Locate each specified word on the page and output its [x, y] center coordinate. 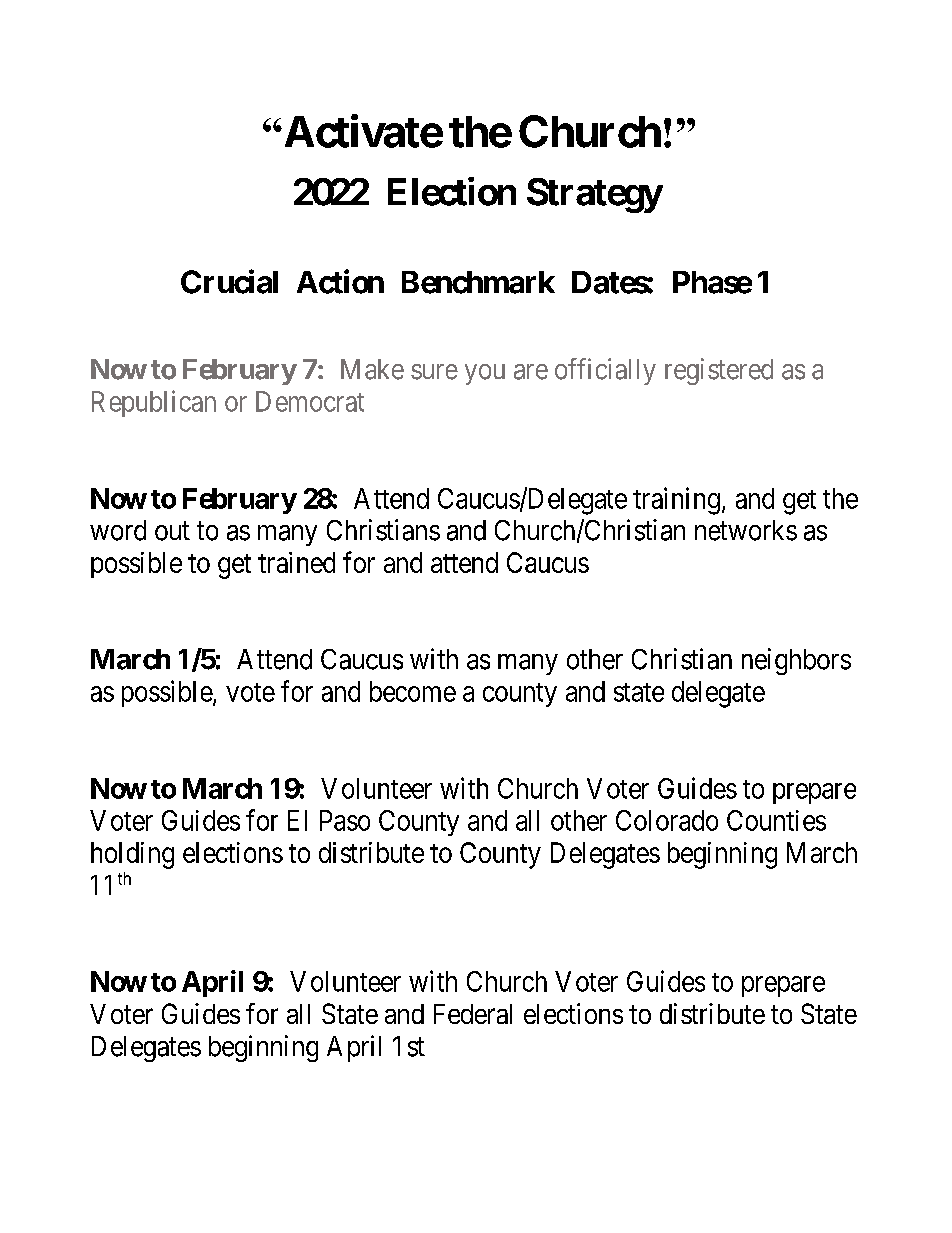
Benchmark [478, 282]
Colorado [667, 820]
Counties [776, 820]
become [413, 691]
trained [296, 562]
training [676, 501]
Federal [473, 1014]
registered [719, 371]
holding [132, 855]
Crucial [229, 281]
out [172, 531]
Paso [345, 820]
